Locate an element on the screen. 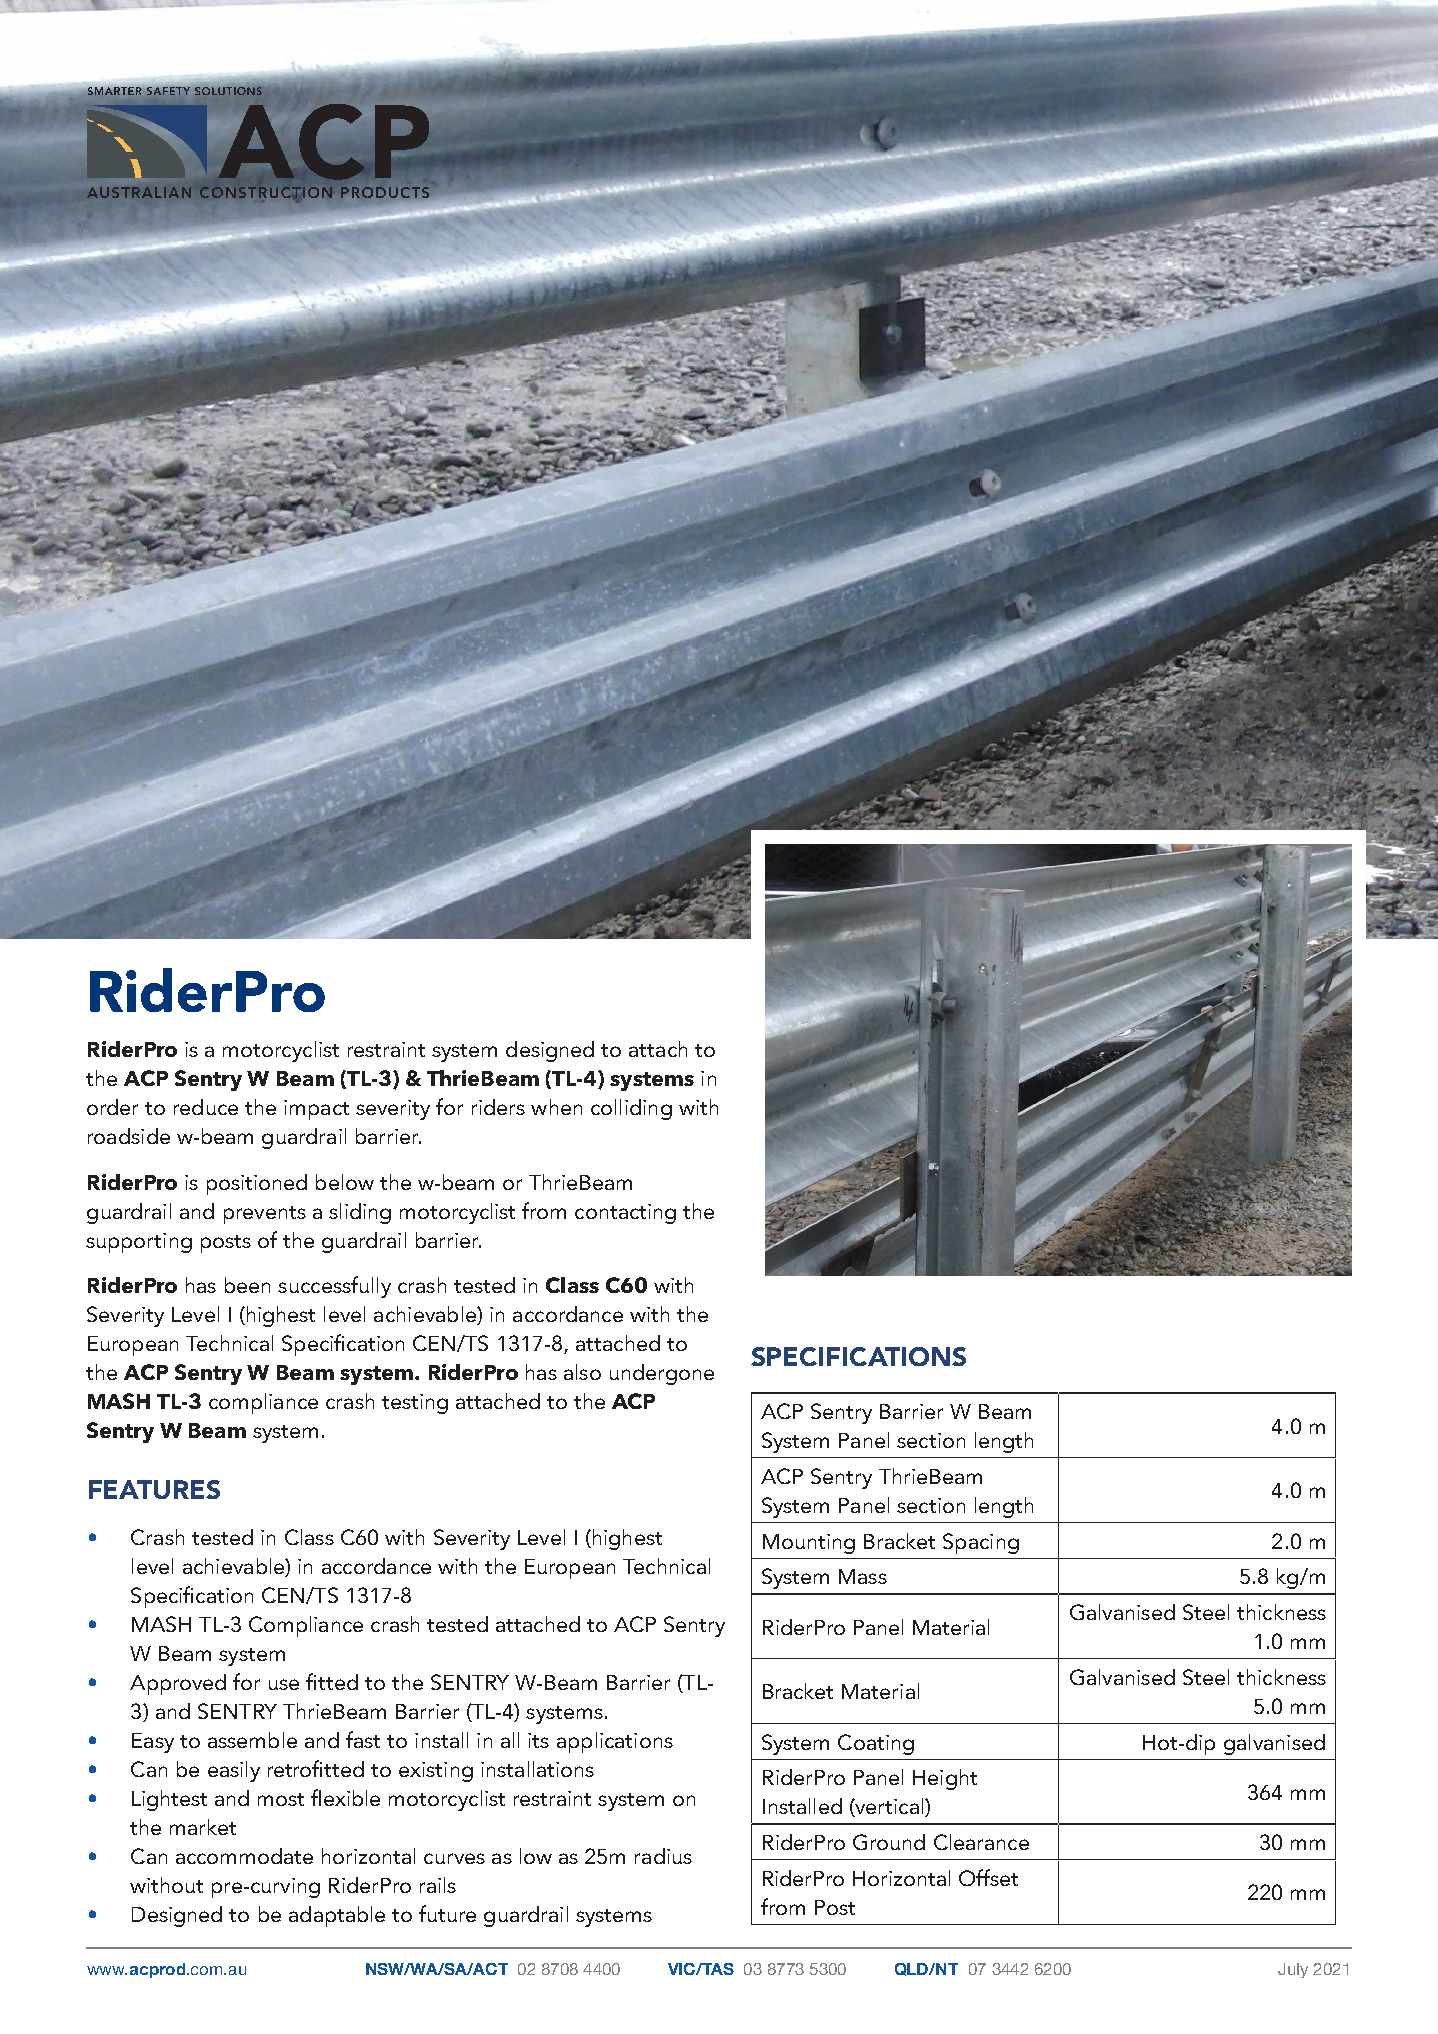 The width and height of the screenshot is (1438, 2034). assemble is located at coordinates (252, 1740).
